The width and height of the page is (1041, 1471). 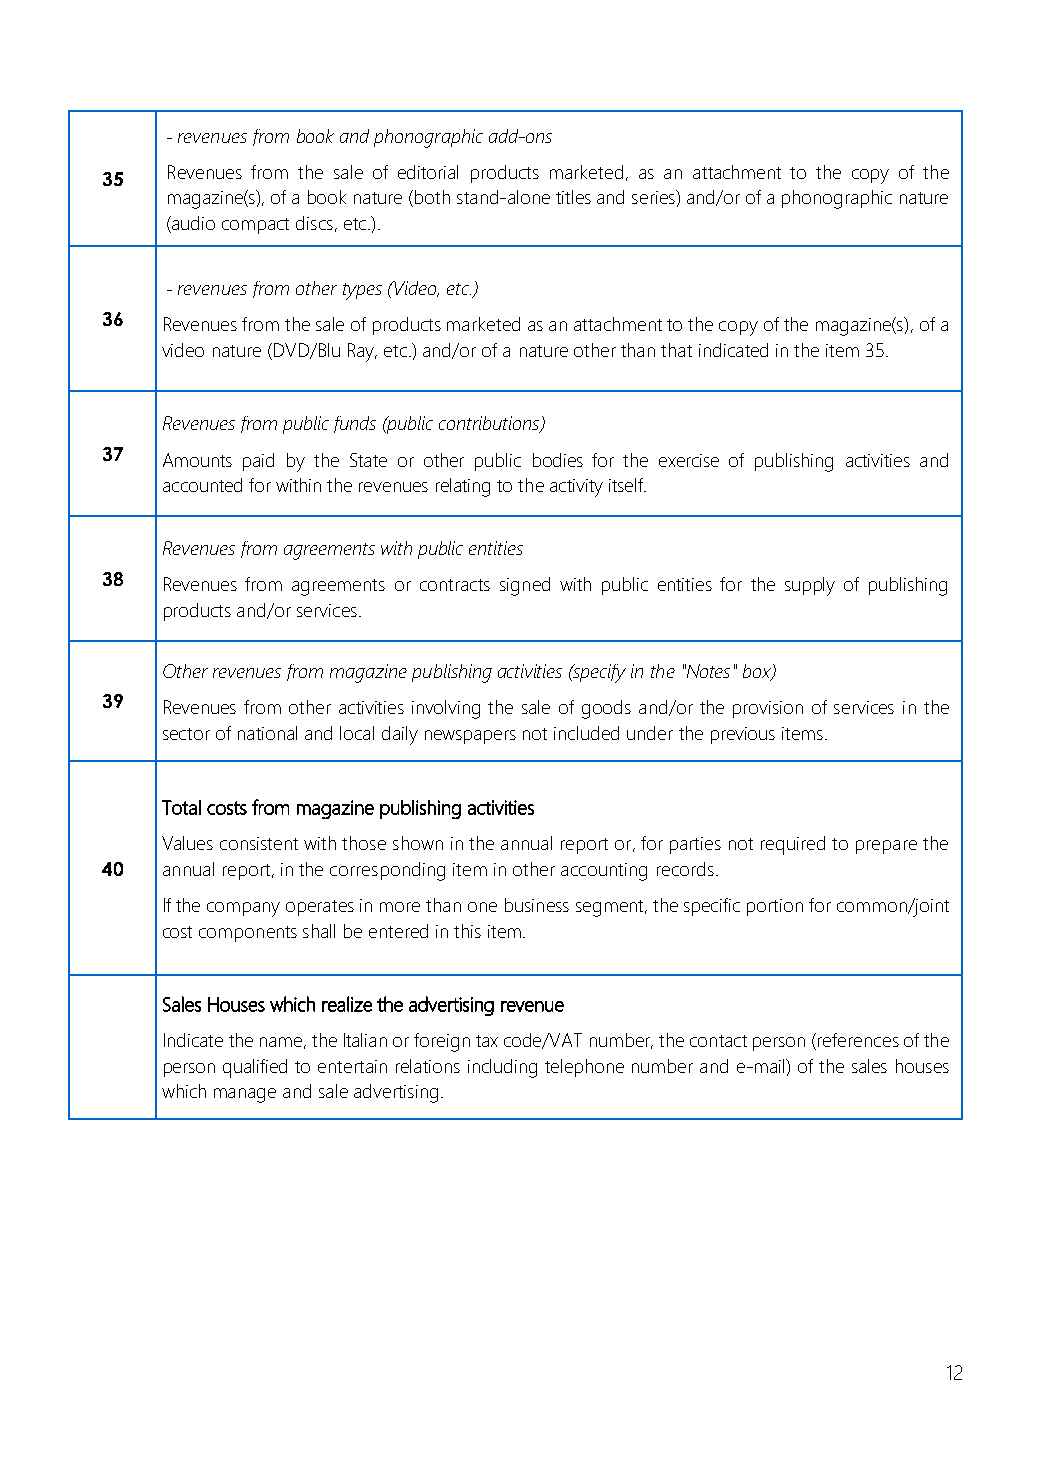 What do you see at coordinates (793, 845) in the page?
I see `required` at bounding box center [793, 845].
